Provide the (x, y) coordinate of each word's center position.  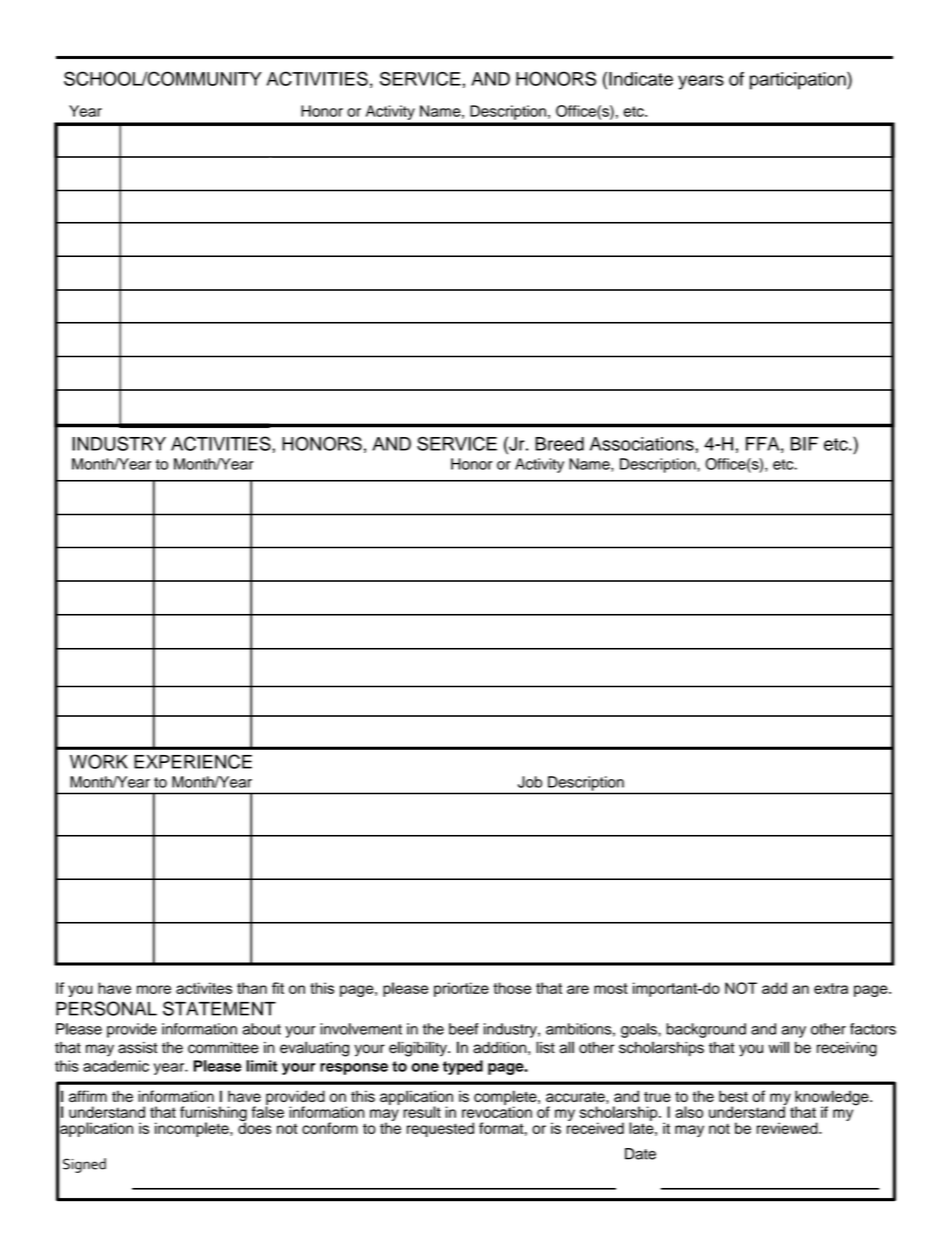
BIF (804, 444)
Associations (643, 444)
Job (530, 782)
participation (799, 81)
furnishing (213, 1115)
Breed (559, 444)
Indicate (641, 79)
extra (831, 988)
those (512, 988)
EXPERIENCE (193, 761)
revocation (497, 1111)
